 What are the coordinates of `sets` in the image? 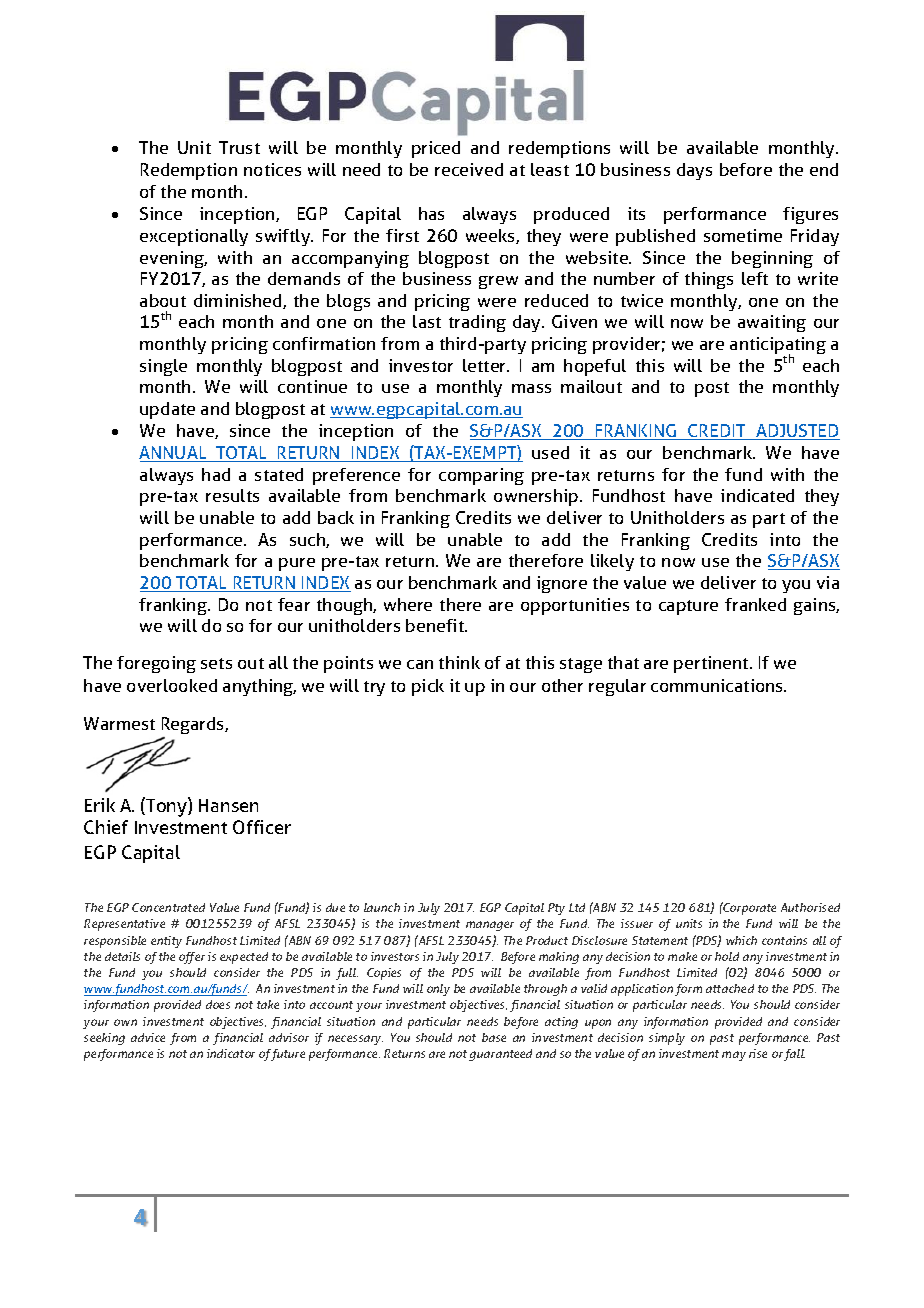 It's located at (216, 663).
